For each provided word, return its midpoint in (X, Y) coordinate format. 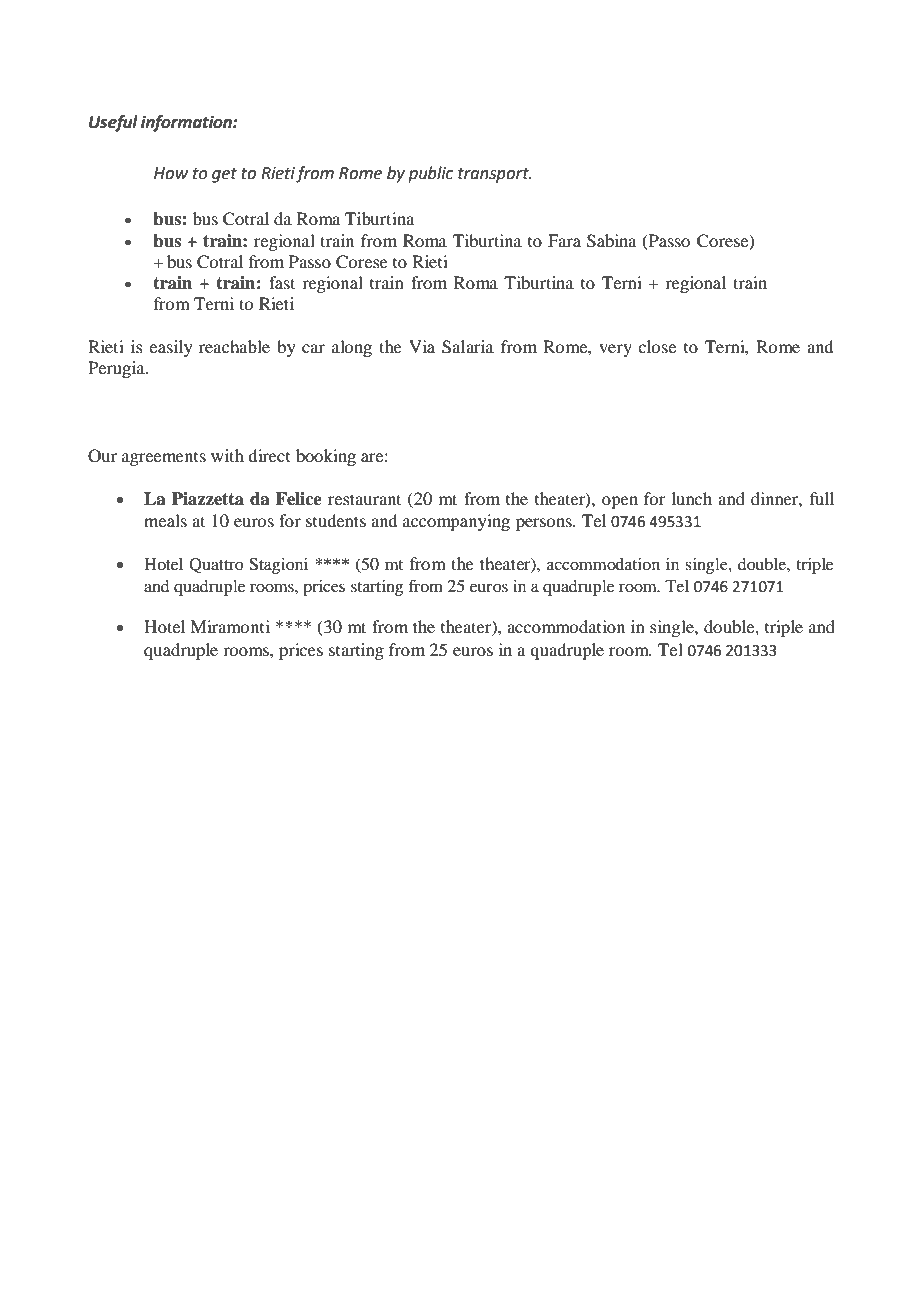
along (352, 348)
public (430, 174)
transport (494, 175)
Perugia (117, 369)
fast (282, 282)
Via (422, 346)
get (224, 175)
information (187, 123)
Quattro (216, 565)
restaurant (364, 499)
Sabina (611, 241)
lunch (692, 498)
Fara (564, 240)
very (615, 350)
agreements (164, 459)
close (657, 346)
